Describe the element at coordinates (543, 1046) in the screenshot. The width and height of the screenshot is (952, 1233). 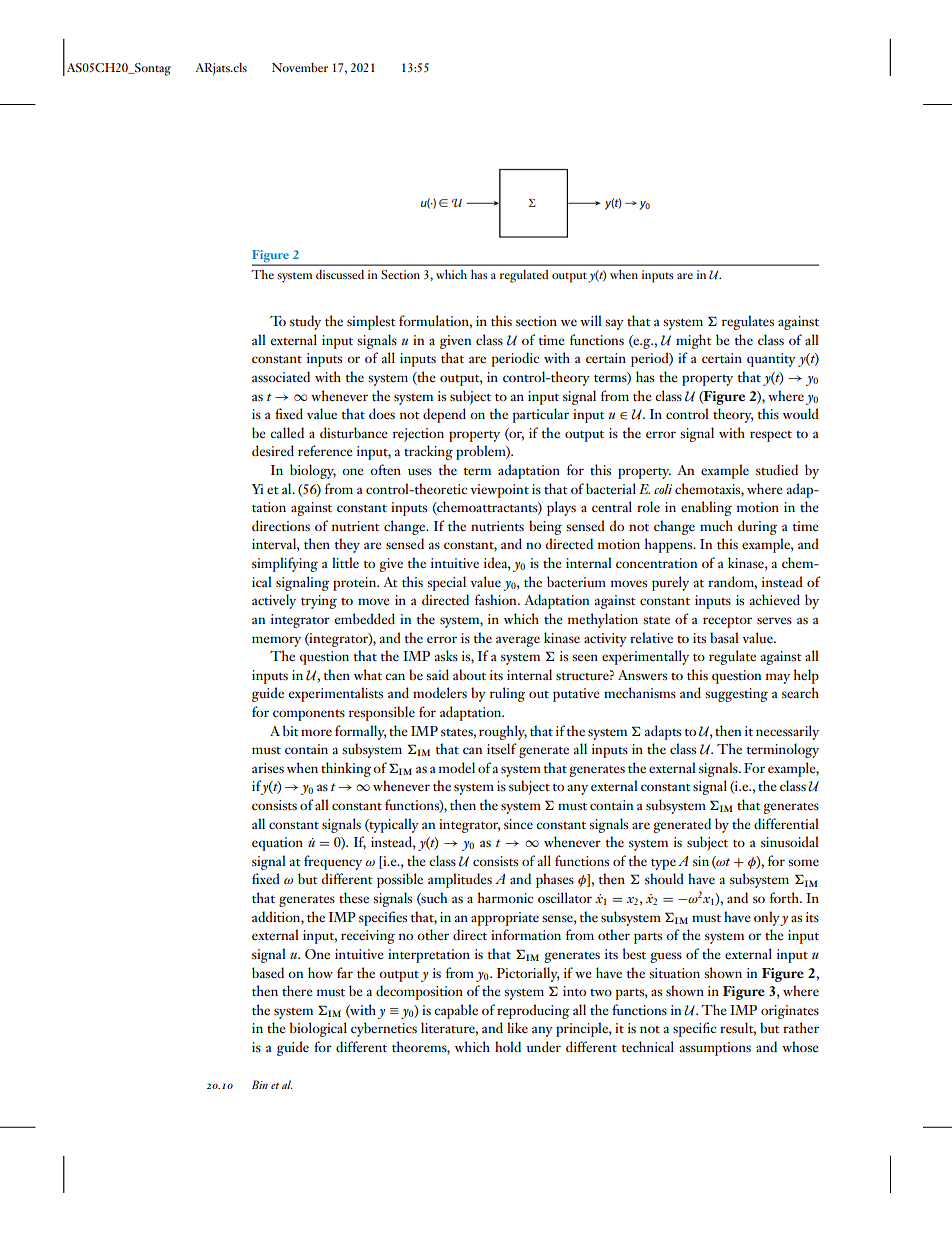
I see `under` at that location.
